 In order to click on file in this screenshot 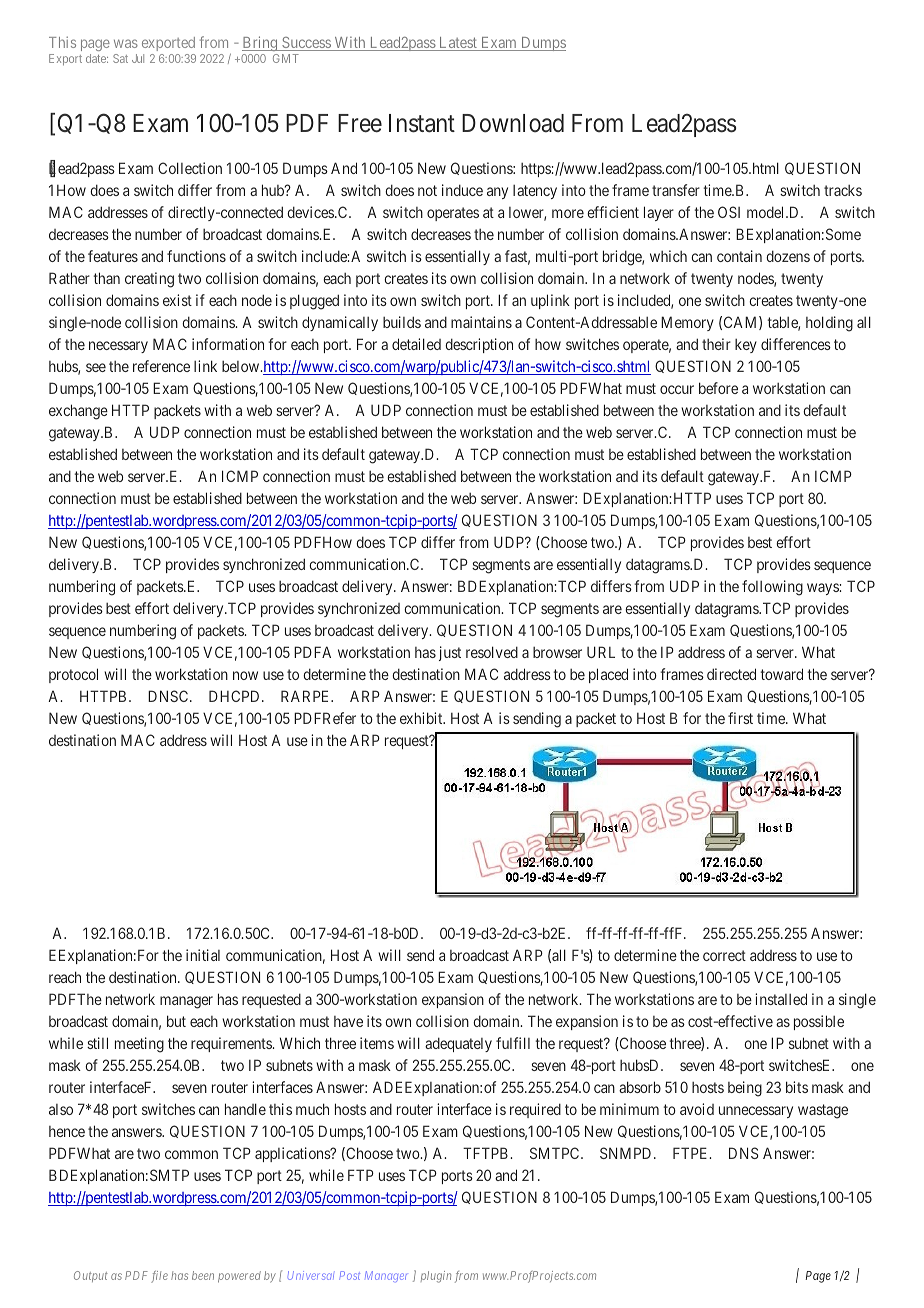, I will do `click(159, 1277)`.
